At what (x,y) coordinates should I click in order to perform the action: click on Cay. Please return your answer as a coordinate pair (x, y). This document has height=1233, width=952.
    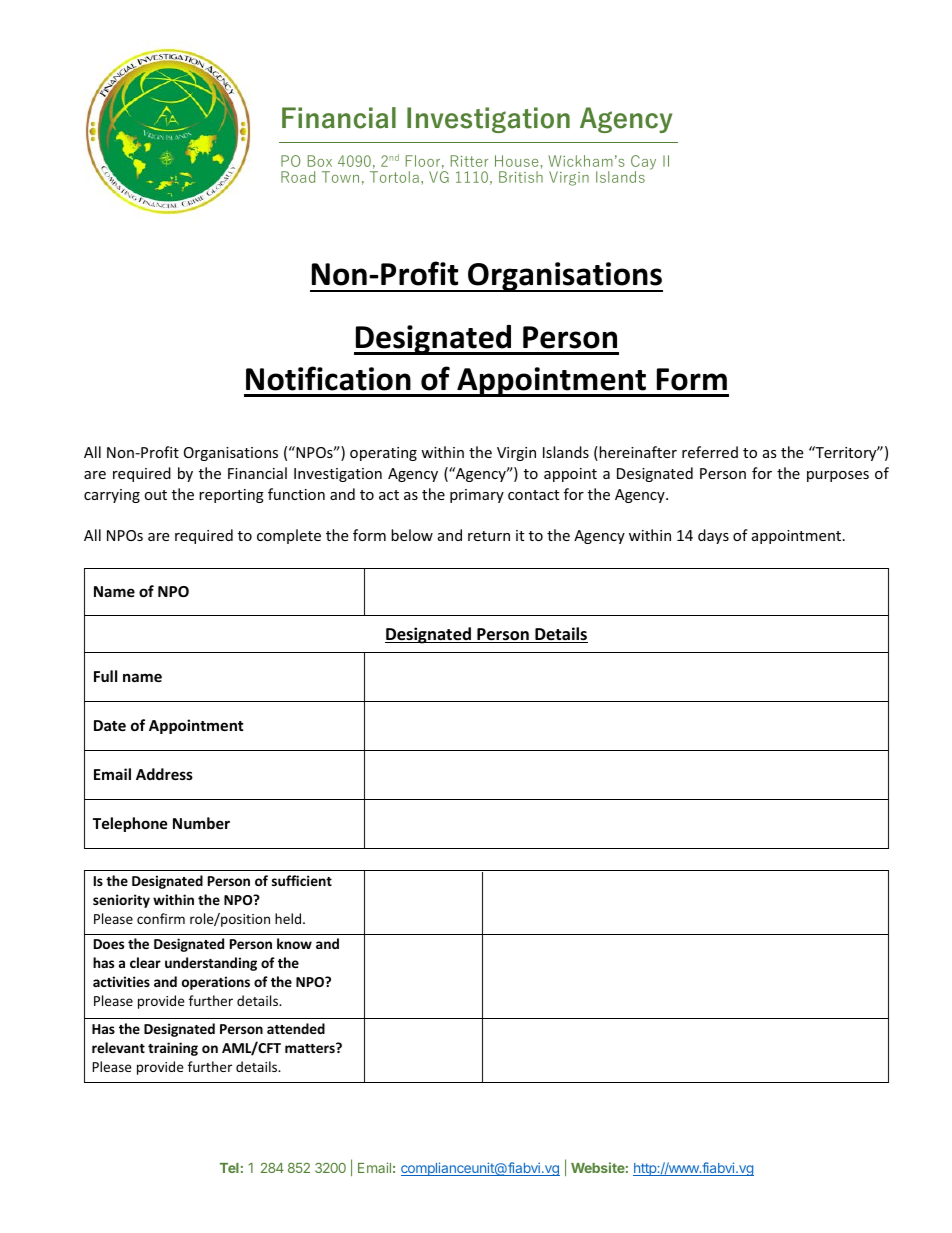
    Looking at the image, I should click on (643, 163).
